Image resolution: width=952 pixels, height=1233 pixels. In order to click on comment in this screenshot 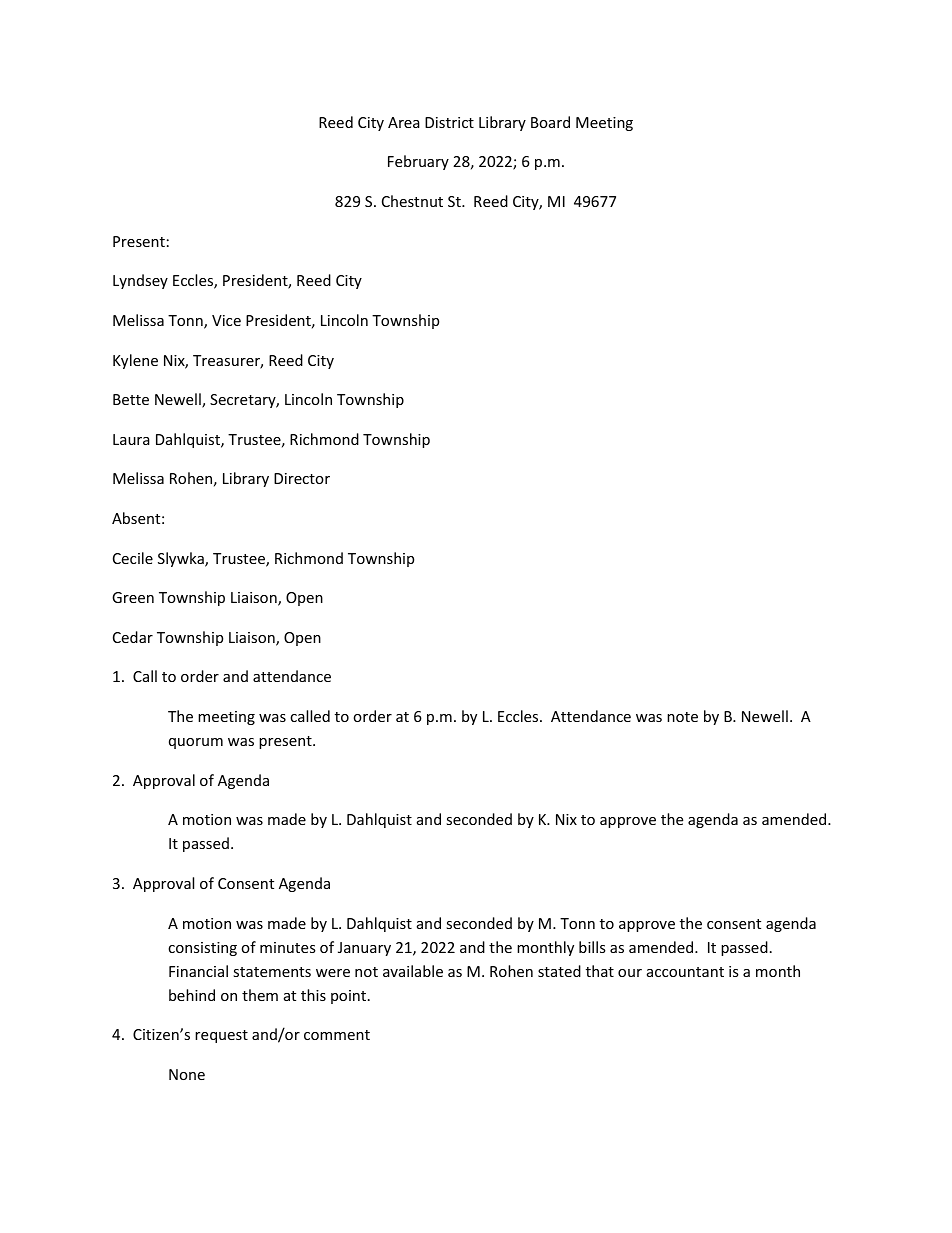, I will do `click(337, 1035)`.
